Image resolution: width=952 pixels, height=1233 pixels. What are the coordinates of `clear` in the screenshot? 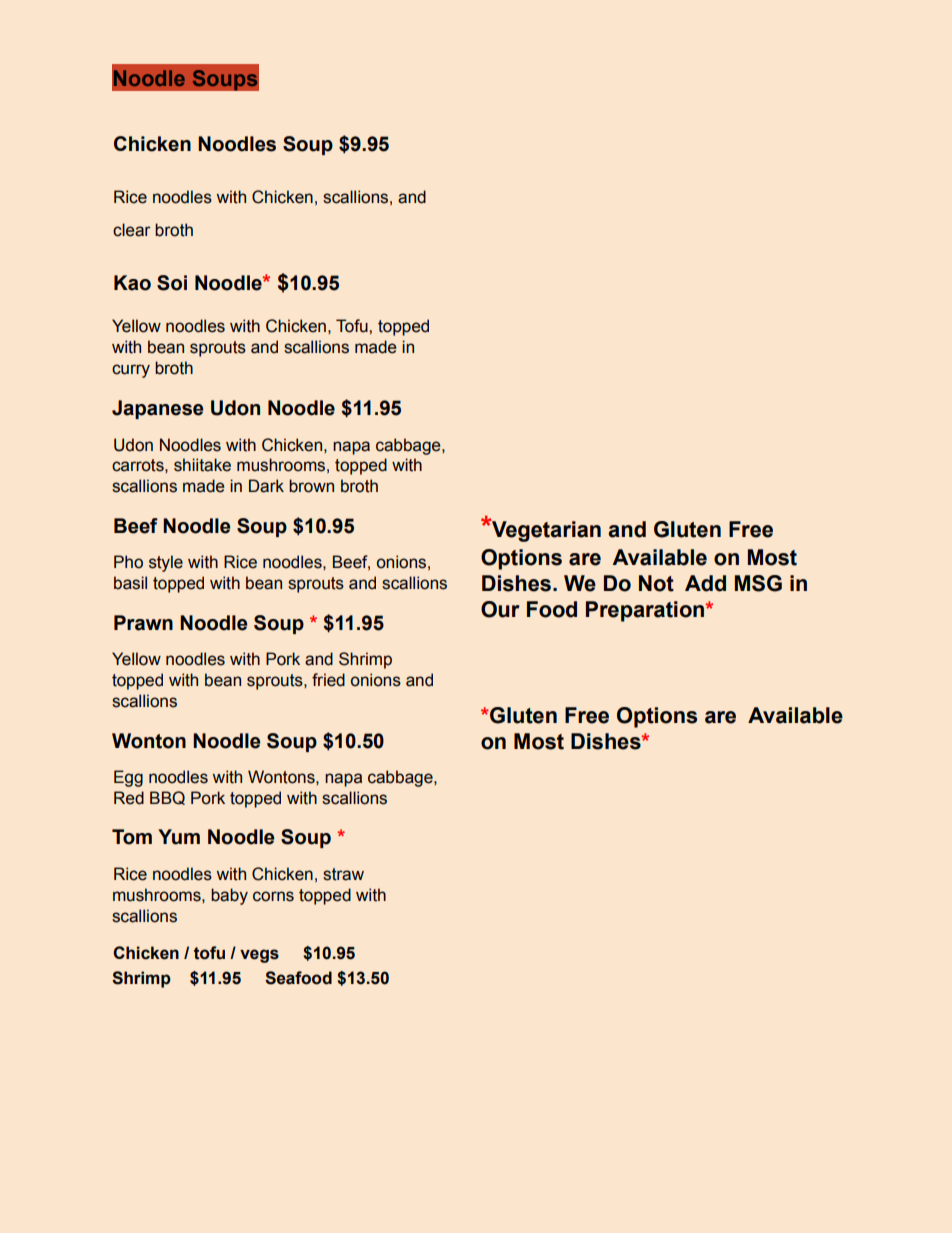 It's located at (132, 230).
